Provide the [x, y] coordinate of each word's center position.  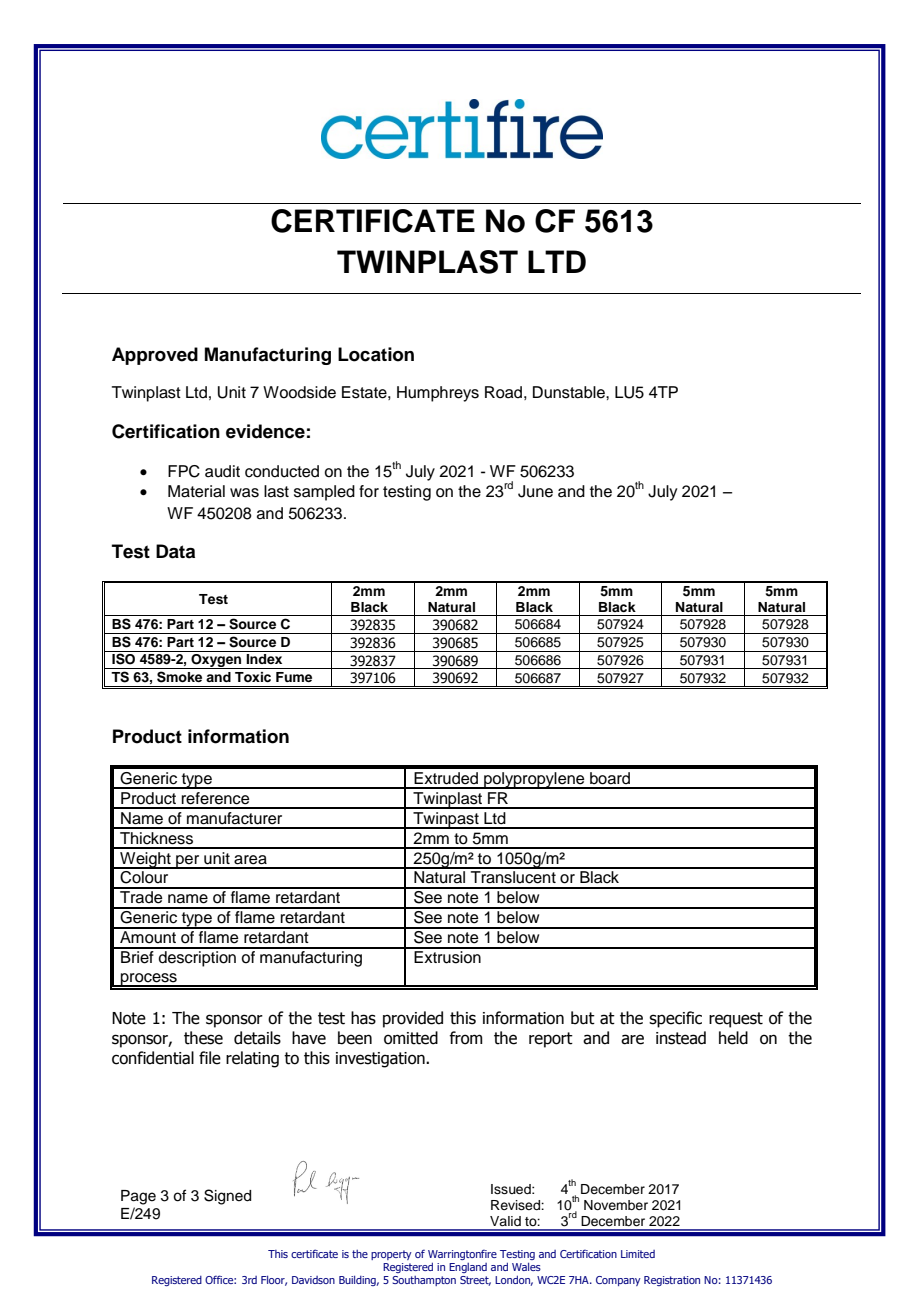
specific [675, 1019]
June [535, 491]
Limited [638, 1254]
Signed [227, 1197]
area [250, 860]
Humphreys [438, 394]
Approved [155, 356]
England [468, 1268]
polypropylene [534, 780]
